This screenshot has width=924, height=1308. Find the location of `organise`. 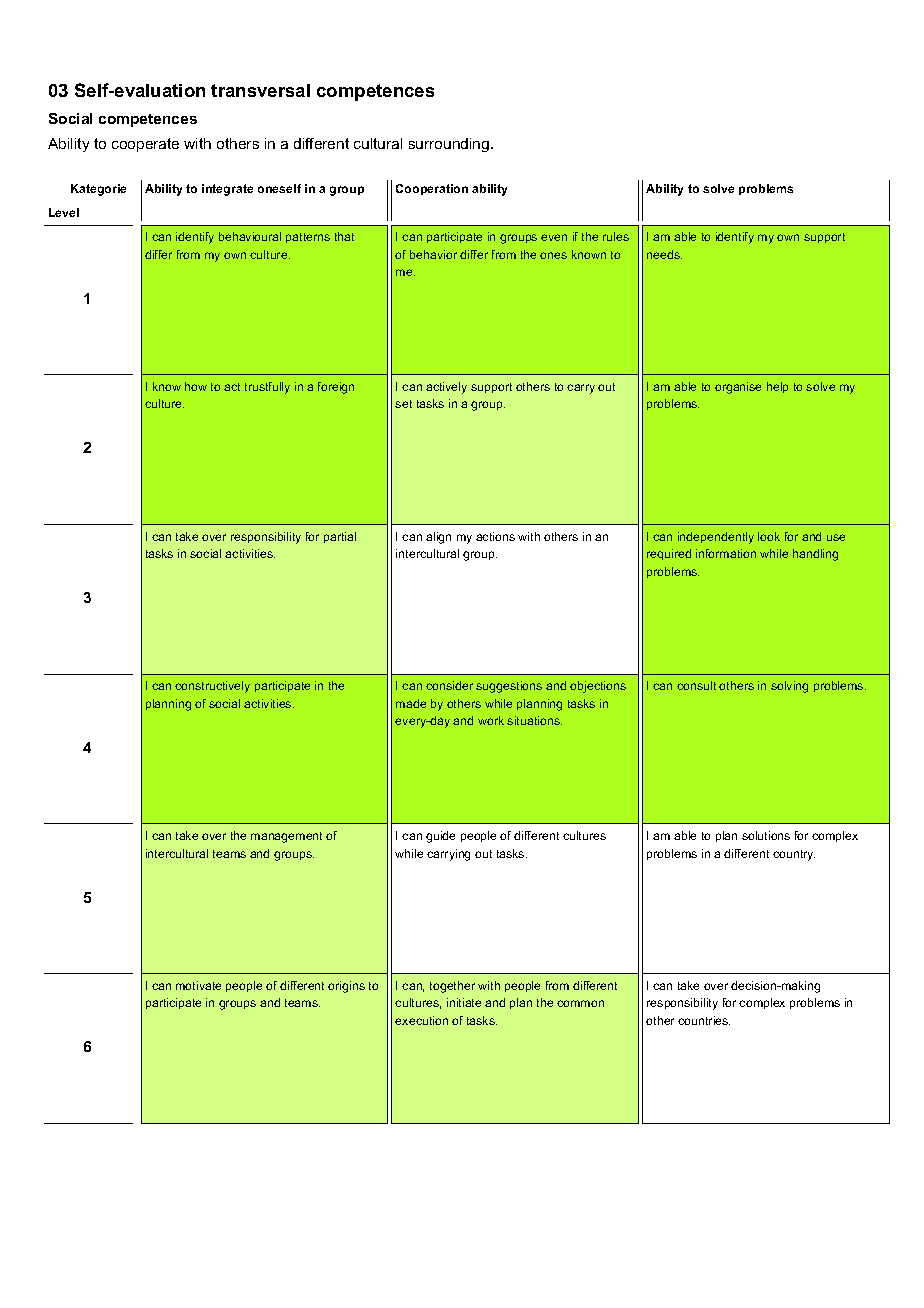

organise is located at coordinates (738, 388).
